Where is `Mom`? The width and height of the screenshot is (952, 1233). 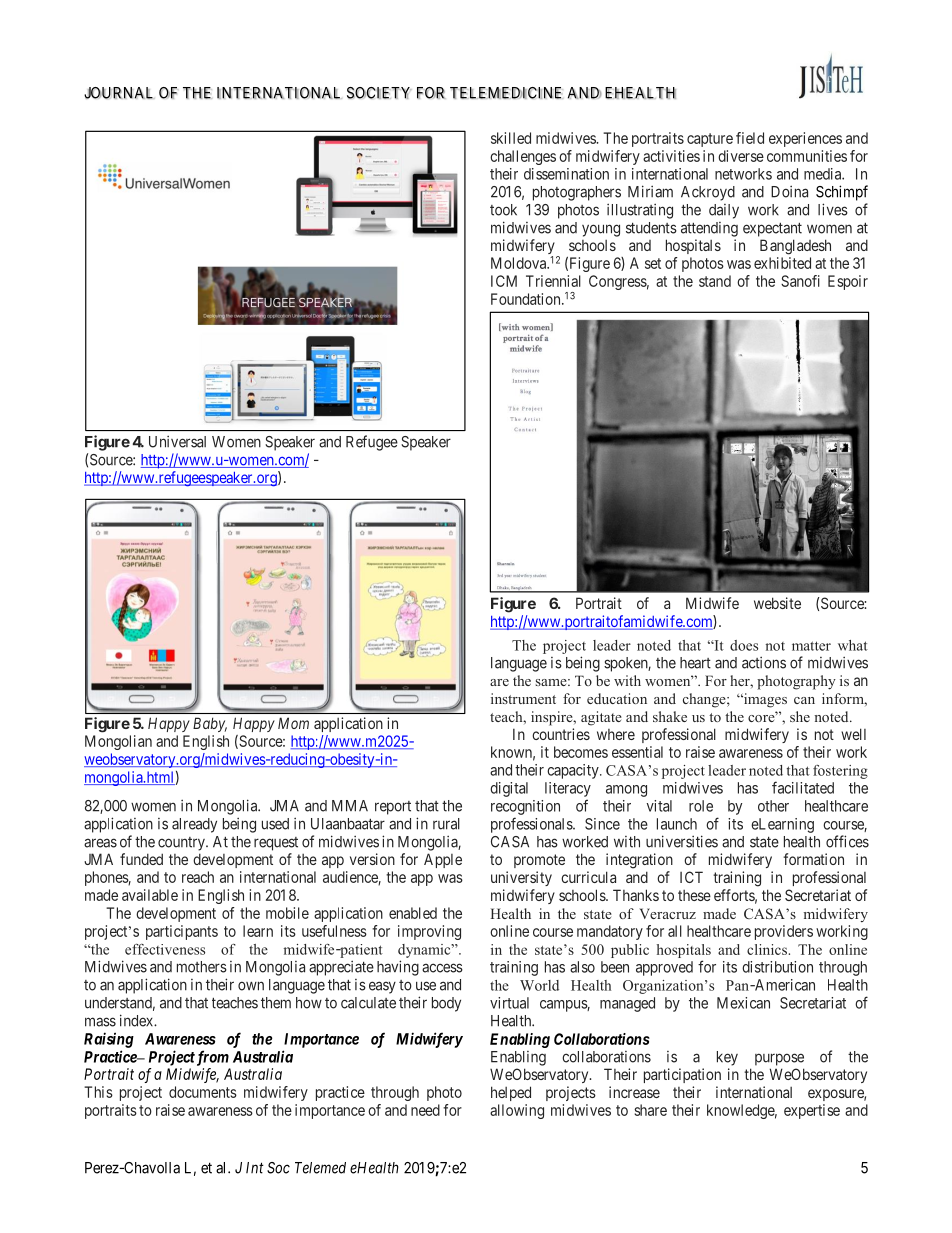 Mom is located at coordinates (293, 723).
